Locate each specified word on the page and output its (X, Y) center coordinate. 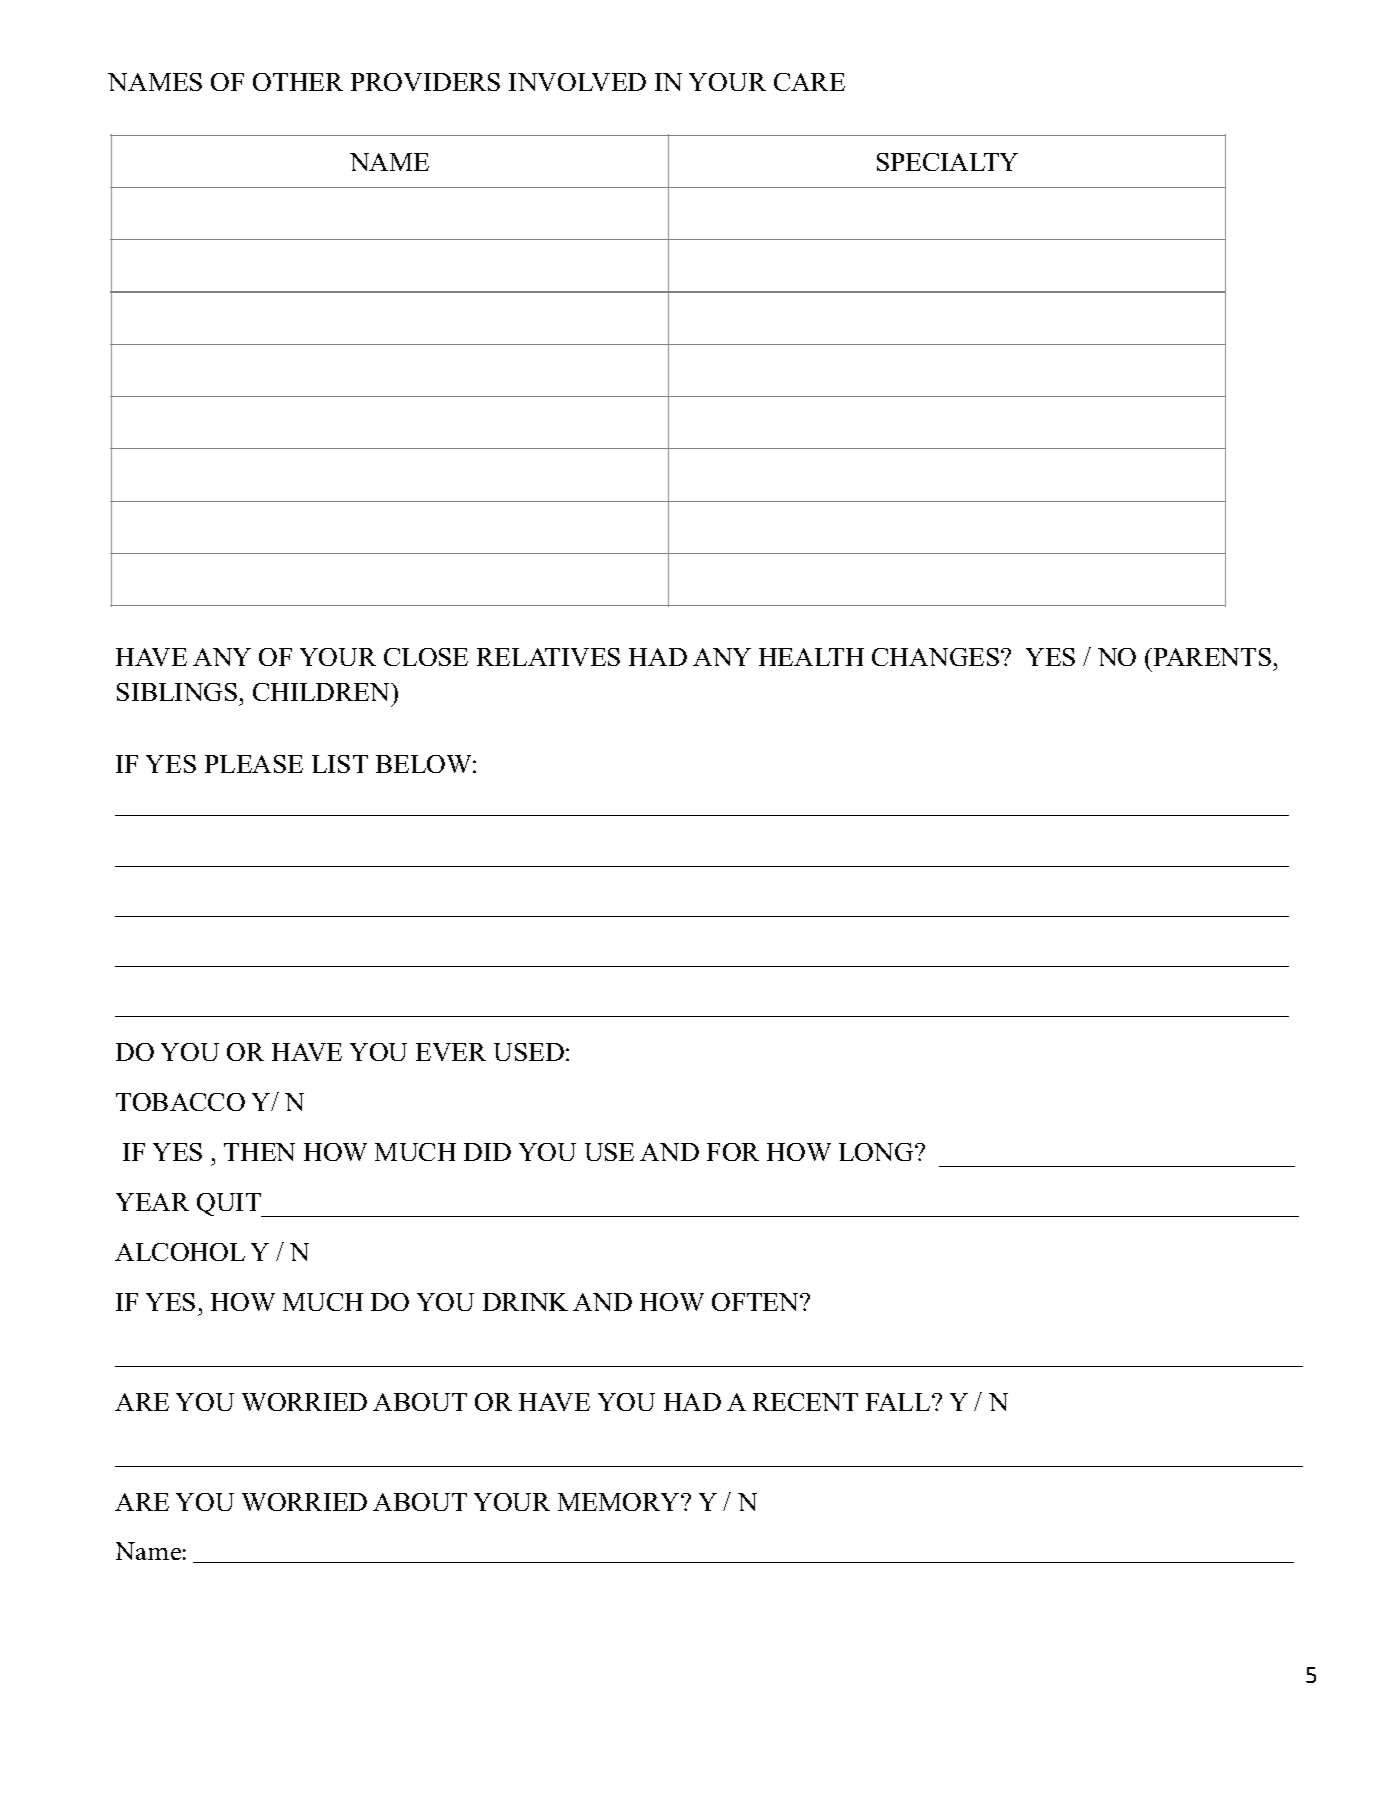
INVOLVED (577, 82)
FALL (899, 1402)
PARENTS (1211, 657)
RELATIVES (548, 657)
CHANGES (937, 657)
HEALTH (811, 657)
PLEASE (254, 764)
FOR (733, 1152)
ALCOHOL (180, 1252)
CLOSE (426, 657)
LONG (877, 1152)
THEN (259, 1152)
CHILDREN (322, 692)
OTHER (298, 82)
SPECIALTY (947, 162)
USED (529, 1052)
